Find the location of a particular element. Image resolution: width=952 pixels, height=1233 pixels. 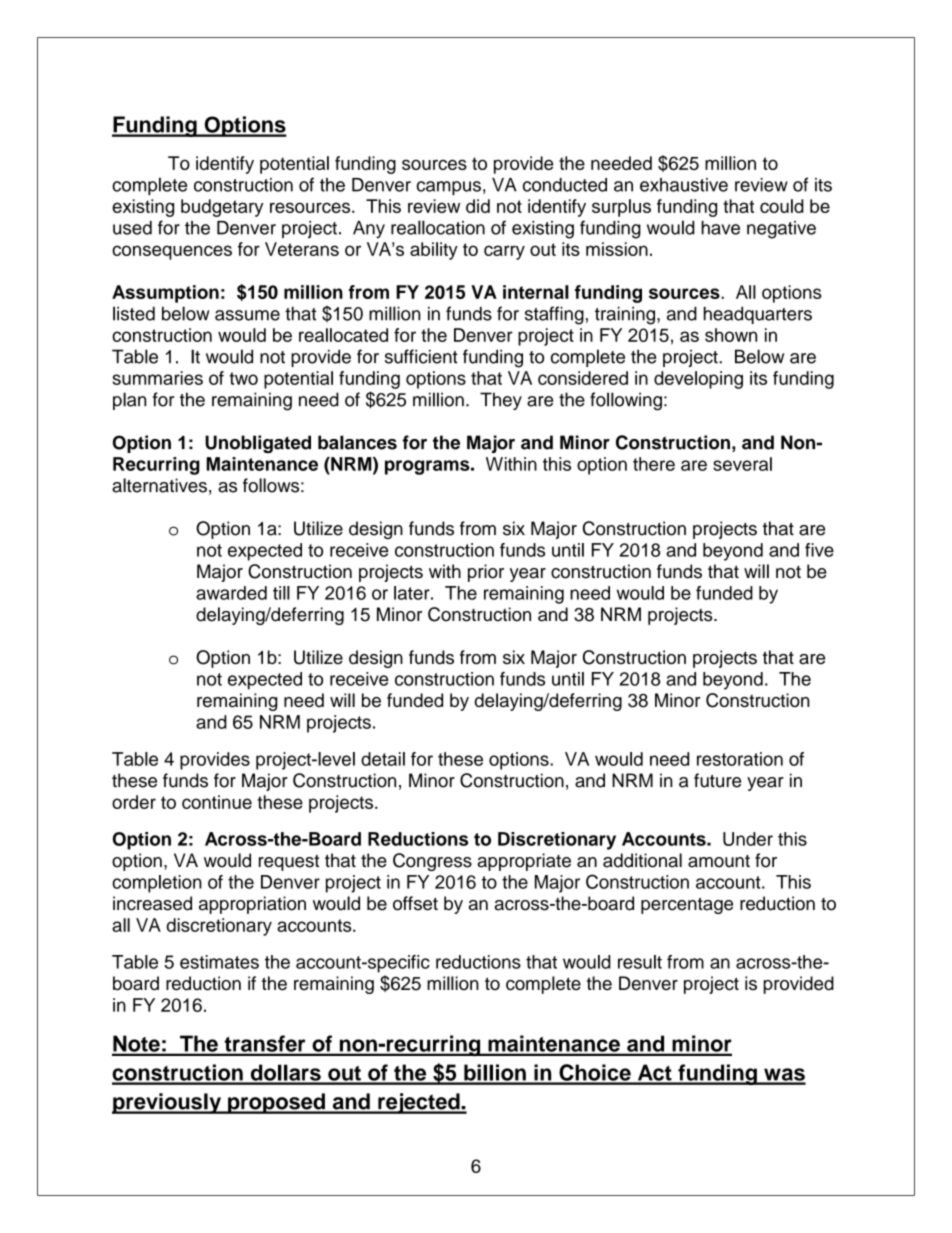

prior is located at coordinates (486, 573).
